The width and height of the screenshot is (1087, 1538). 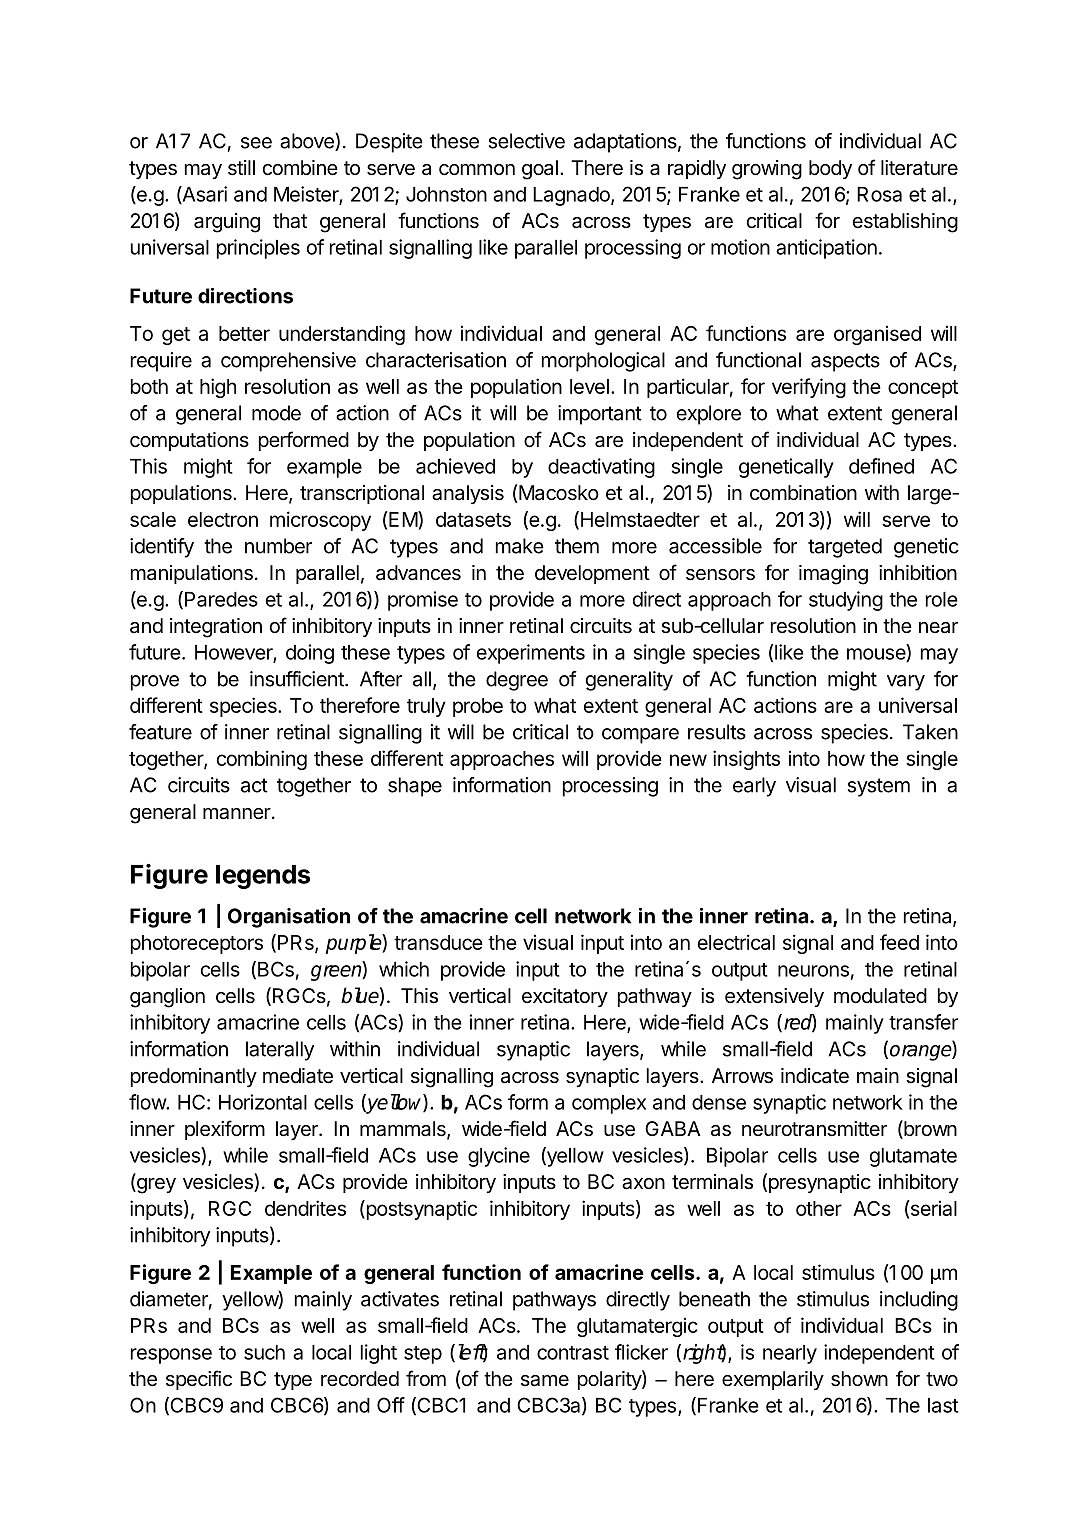 I want to click on computations, so click(x=189, y=441).
